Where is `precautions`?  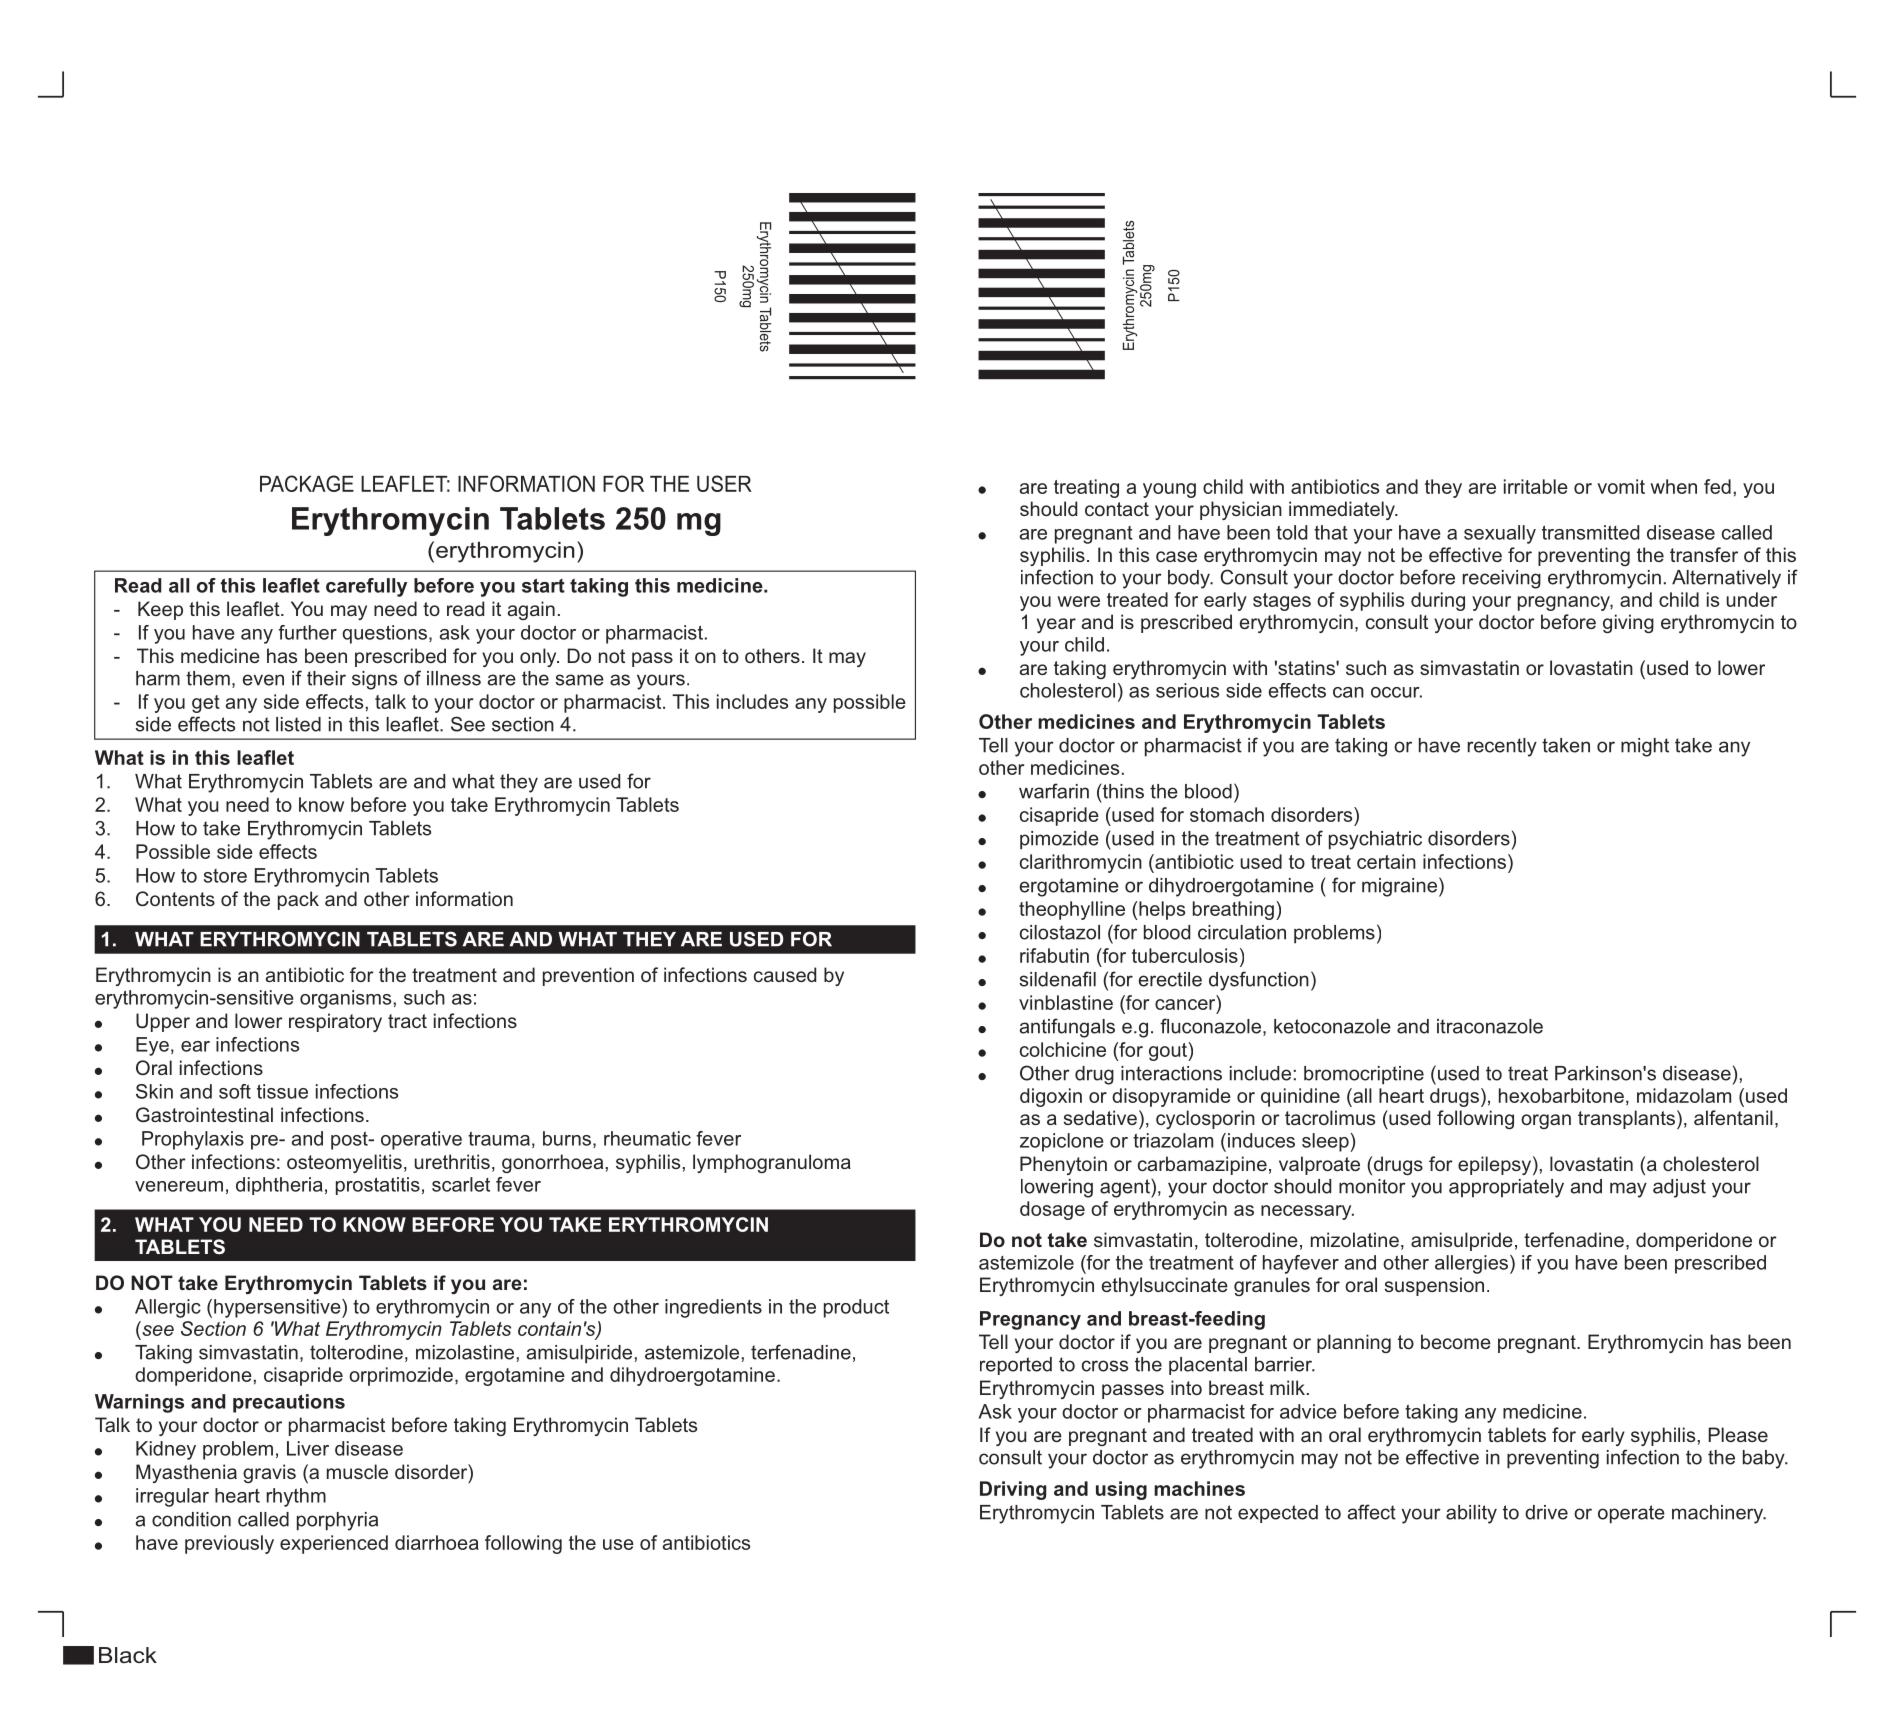 precautions is located at coordinates (289, 1403).
